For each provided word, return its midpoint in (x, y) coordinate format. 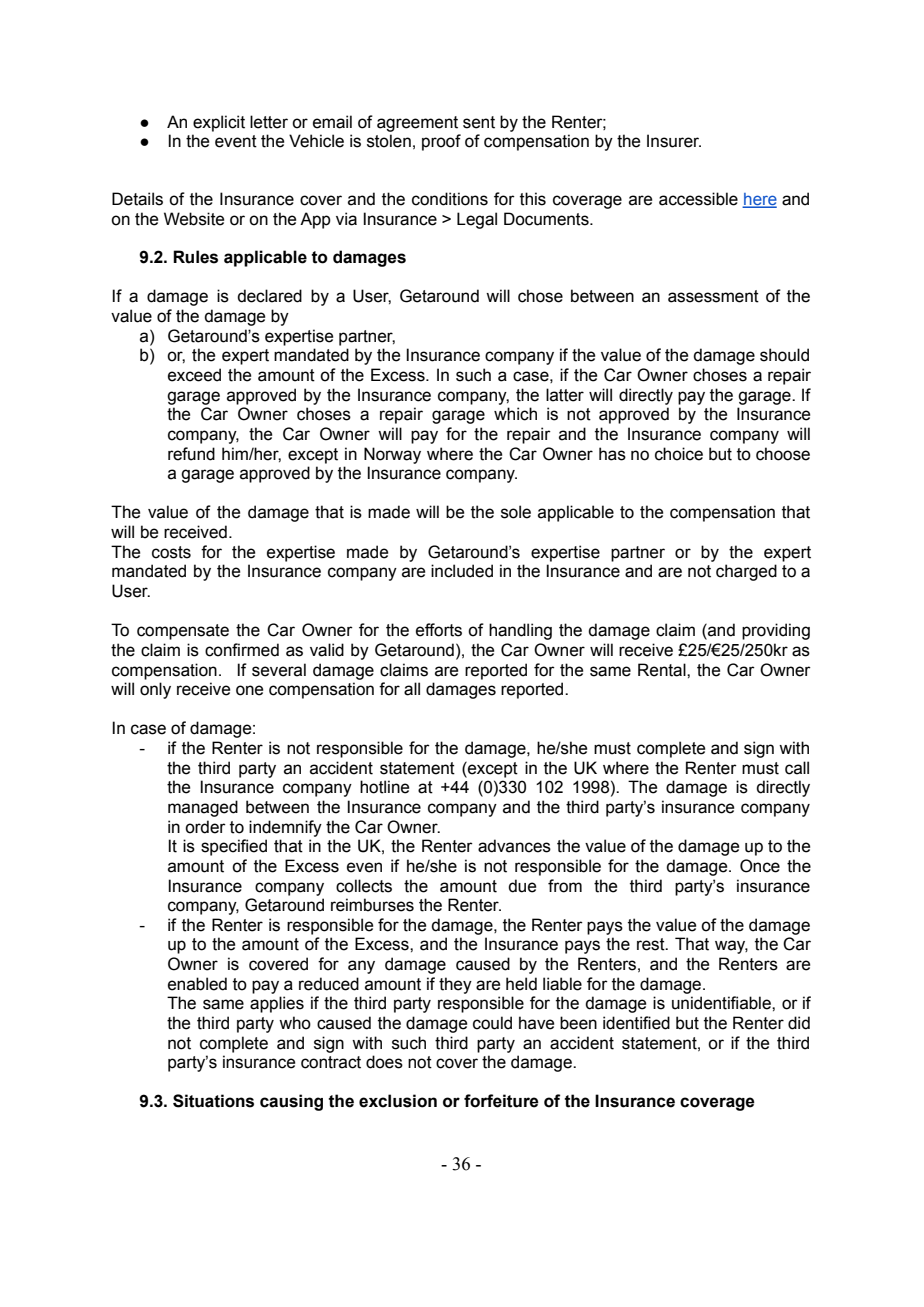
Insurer (674, 141)
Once (760, 866)
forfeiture (501, 1101)
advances (514, 846)
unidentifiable (722, 1003)
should (784, 355)
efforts (439, 630)
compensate (183, 632)
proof (441, 142)
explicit (219, 123)
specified (234, 847)
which (515, 414)
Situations (213, 1101)
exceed (194, 375)
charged (746, 572)
